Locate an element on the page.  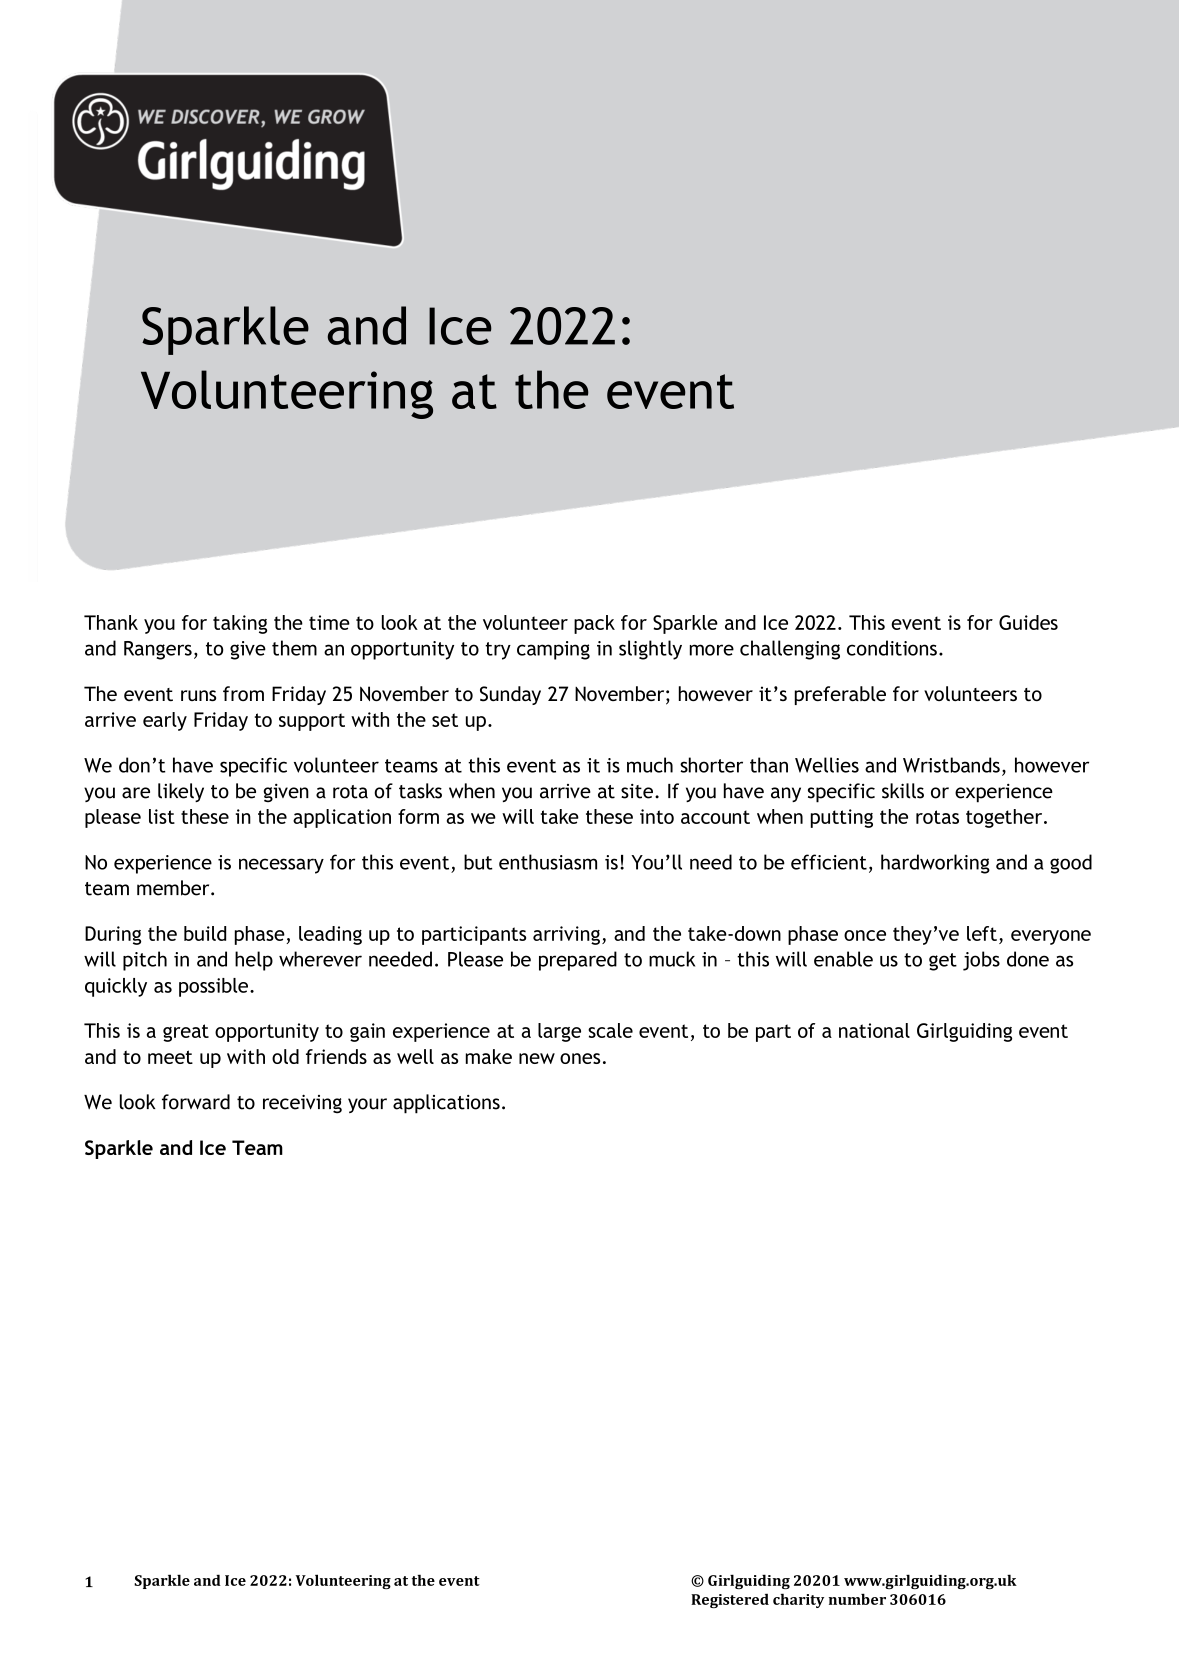
charity is located at coordinates (798, 1600).
